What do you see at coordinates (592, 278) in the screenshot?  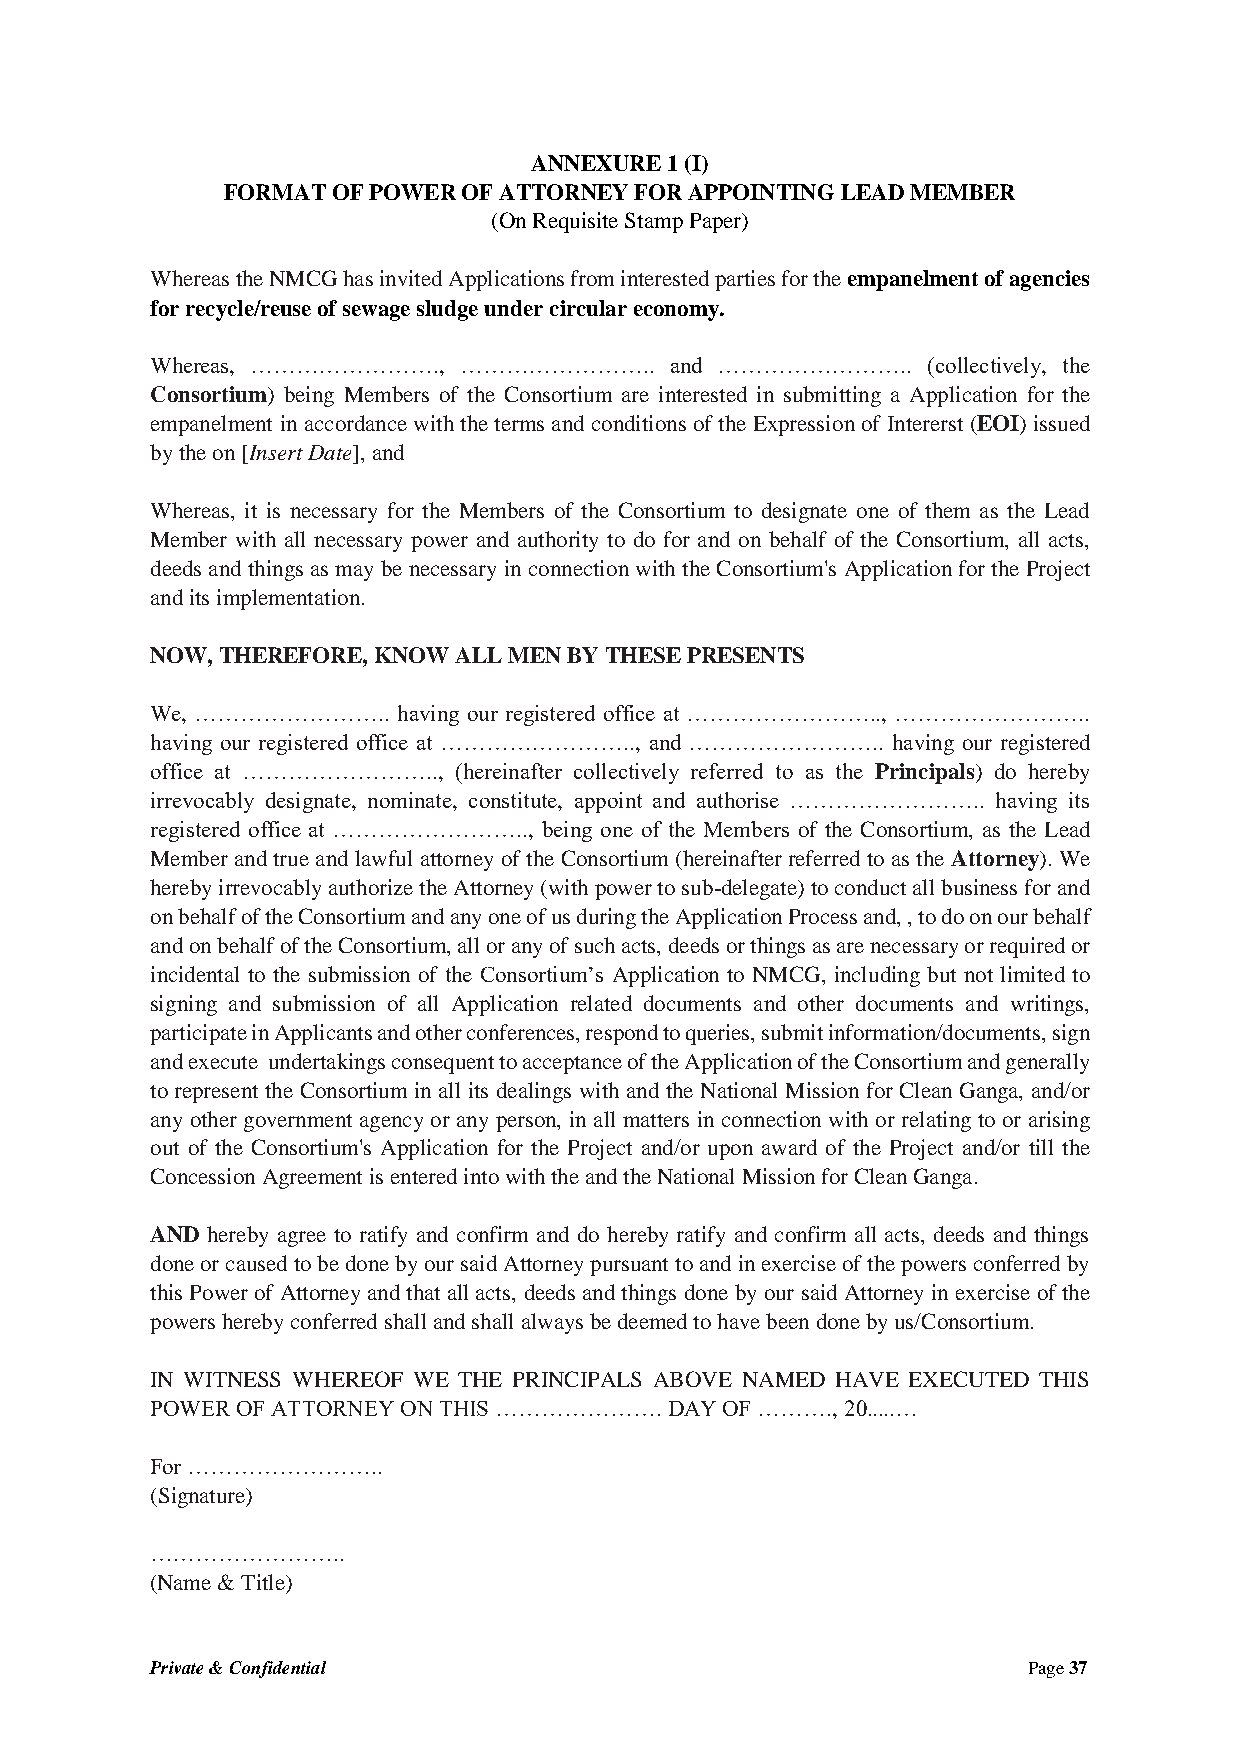 I see `from` at bounding box center [592, 278].
